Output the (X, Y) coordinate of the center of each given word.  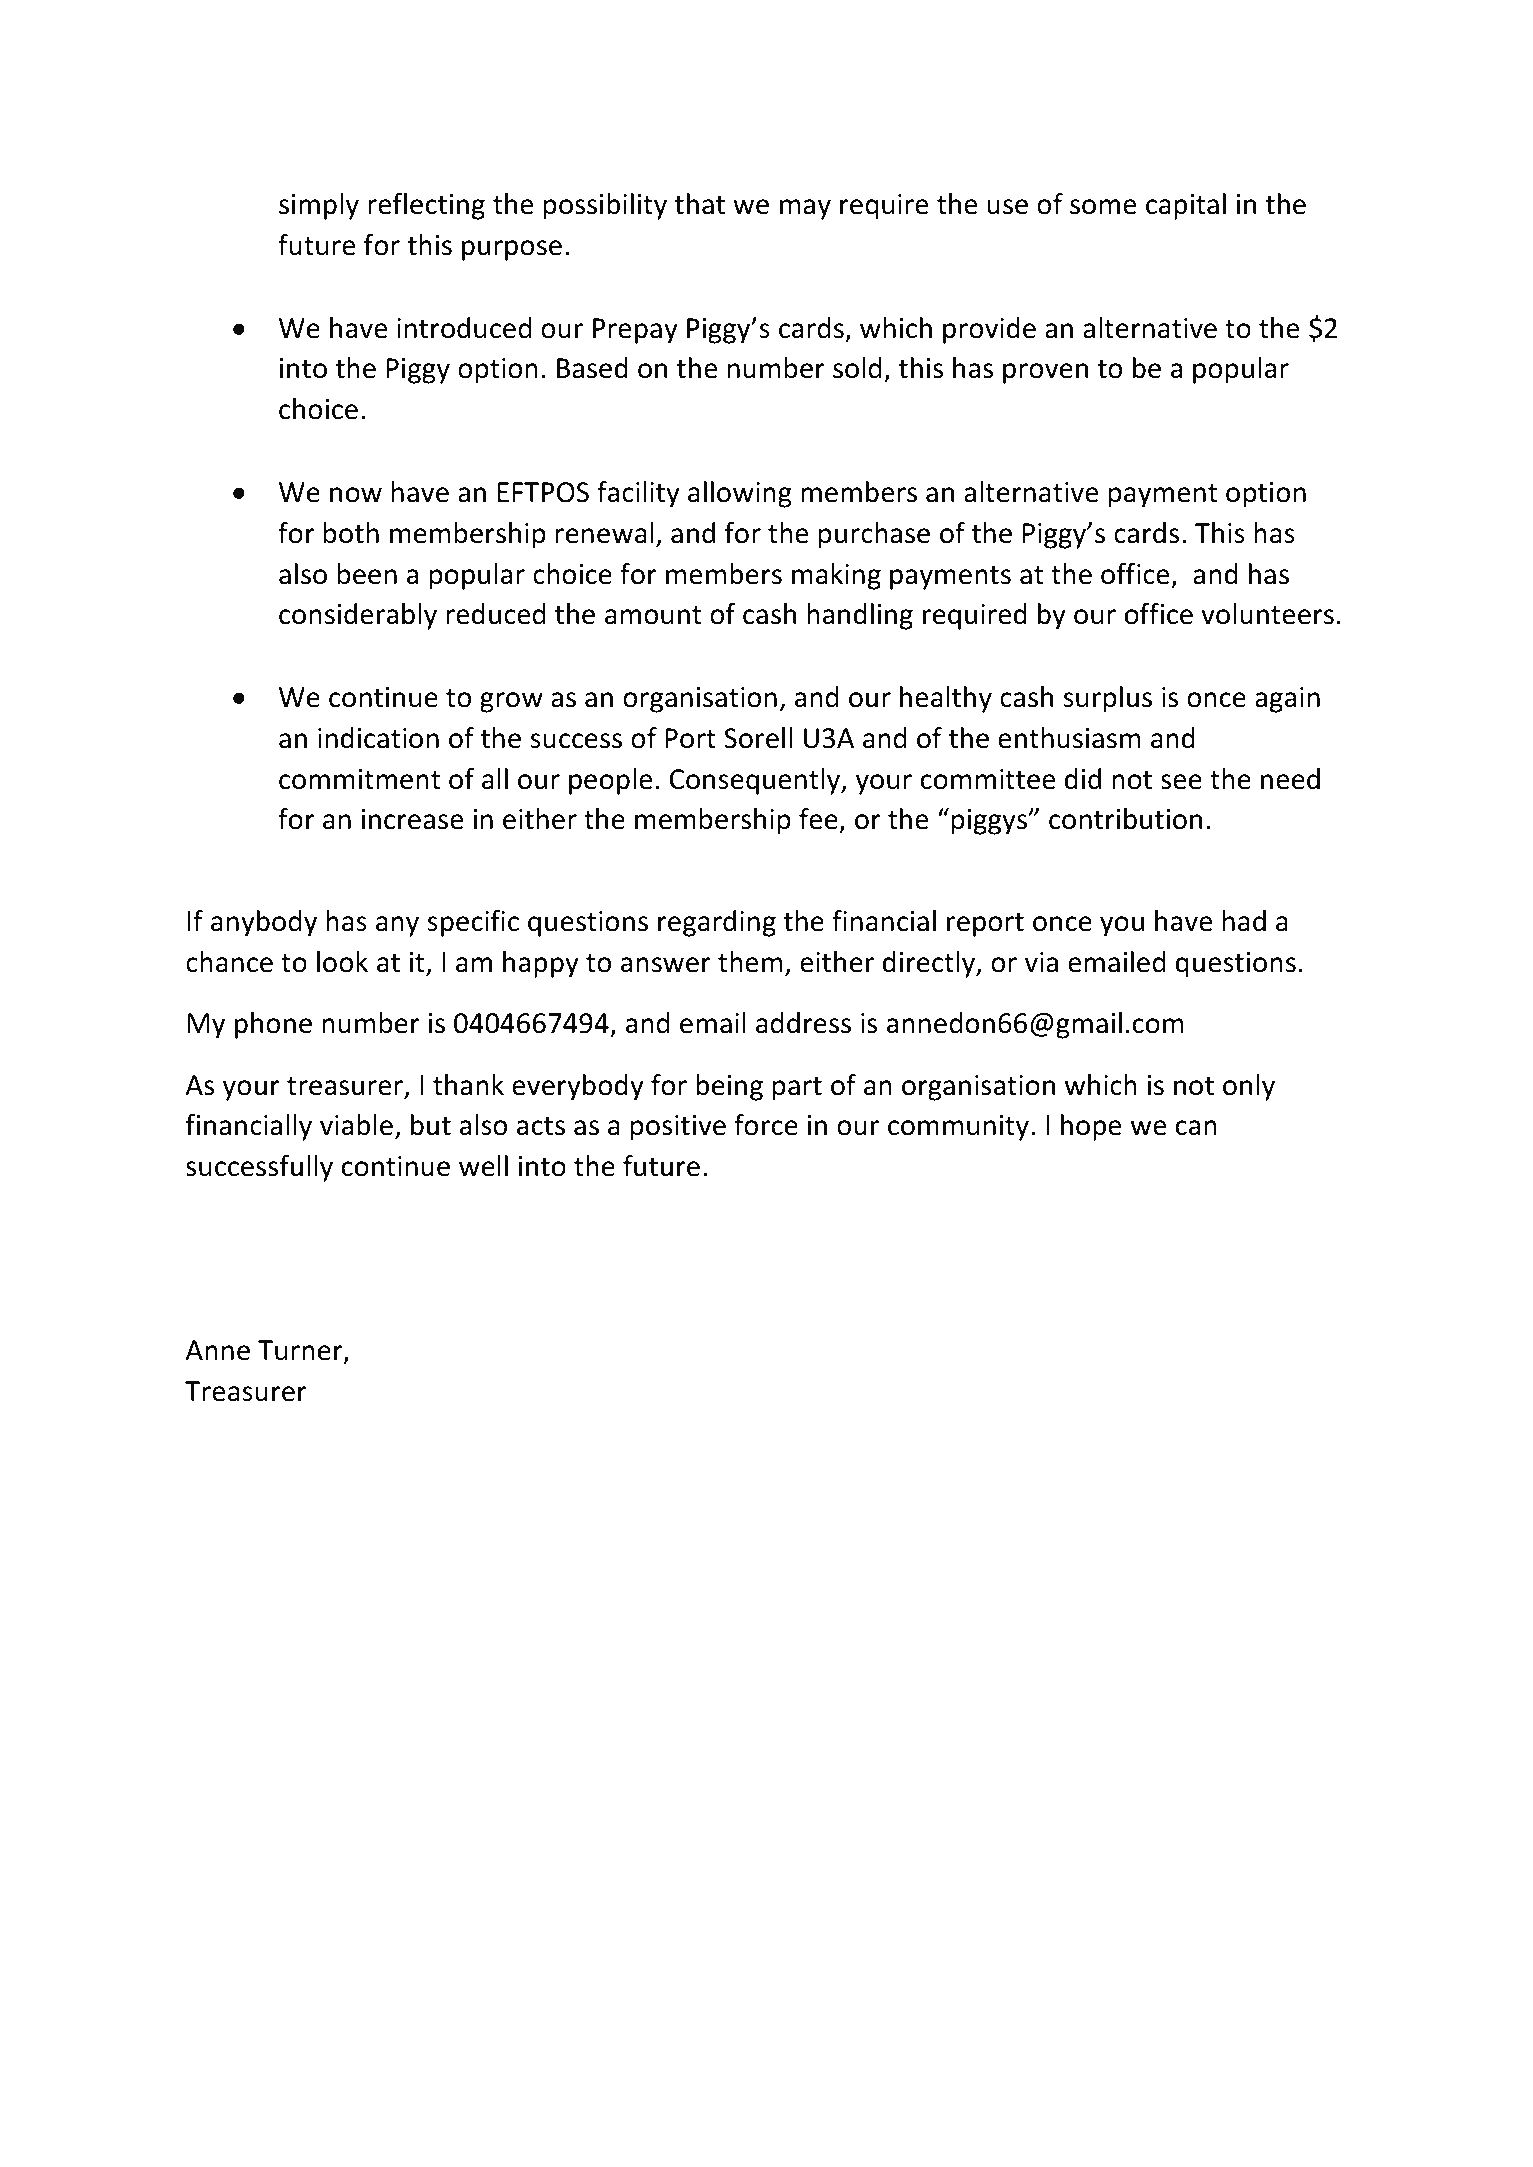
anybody (264, 923)
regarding (717, 923)
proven (1045, 373)
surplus (1107, 699)
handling (860, 616)
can (1196, 1128)
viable (356, 1125)
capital (1186, 206)
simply (319, 206)
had (1244, 921)
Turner (301, 1351)
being (729, 1087)
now (356, 495)
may (805, 209)
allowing (740, 494)
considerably (358, 616)
